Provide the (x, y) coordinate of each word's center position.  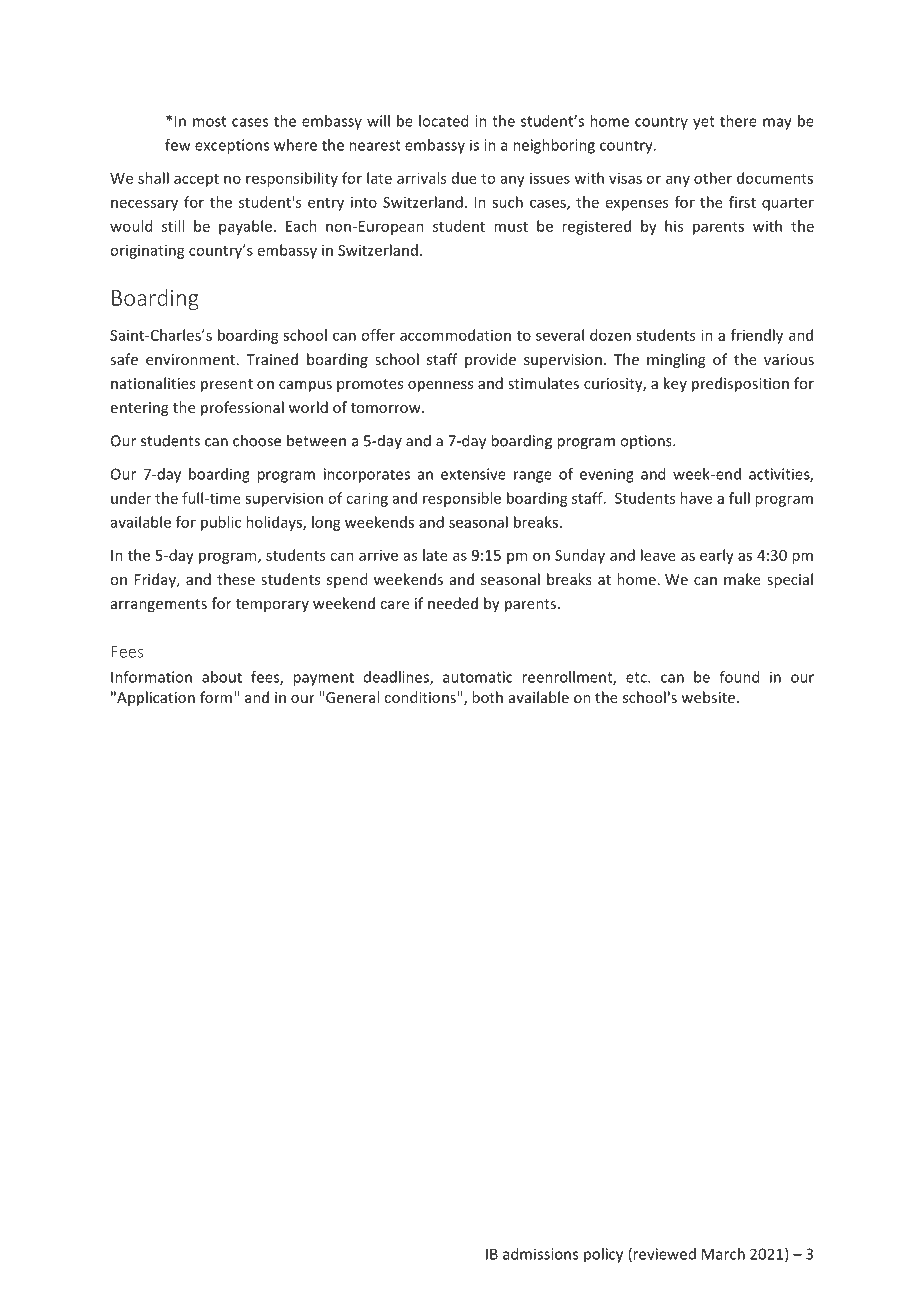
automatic (478, 677)
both (487, 697)
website (708, 697)
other (713, 178)
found (739, 677)
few (178, 145)
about (222, 677)
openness (440, 386)
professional (242, 408)
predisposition (740, 384)
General (352, 697)
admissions (540, 1254)
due (464, 178)
